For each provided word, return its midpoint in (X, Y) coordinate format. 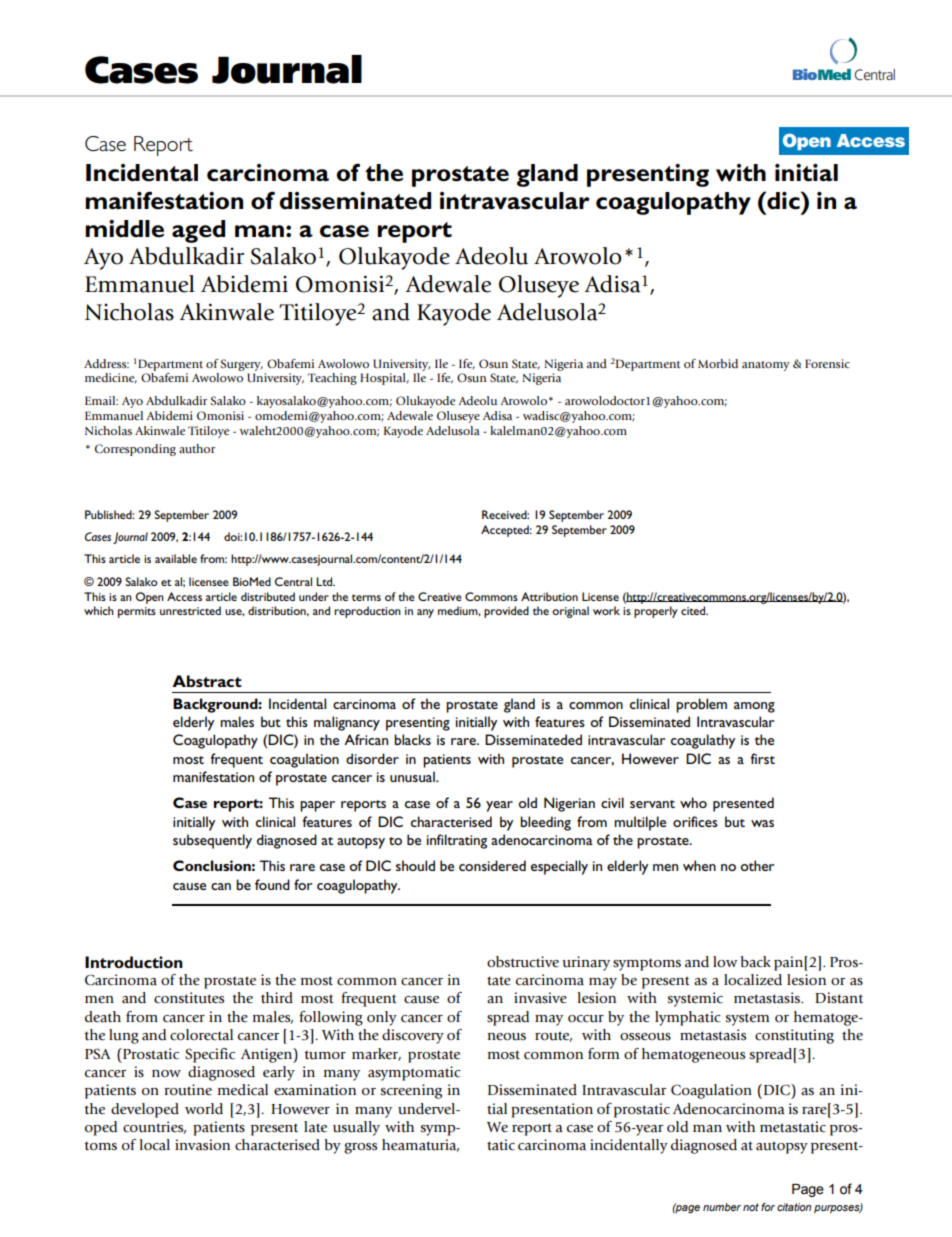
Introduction (134, 962)
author (197, 448)
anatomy (766, 366)
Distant (839, 998)
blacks (412, 739)
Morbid (718, 363)
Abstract (207, 681)
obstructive (523, 962)
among (754, 707)
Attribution (549, 596)
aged (198, 231)
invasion (202, 1145)
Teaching (332, 379)
